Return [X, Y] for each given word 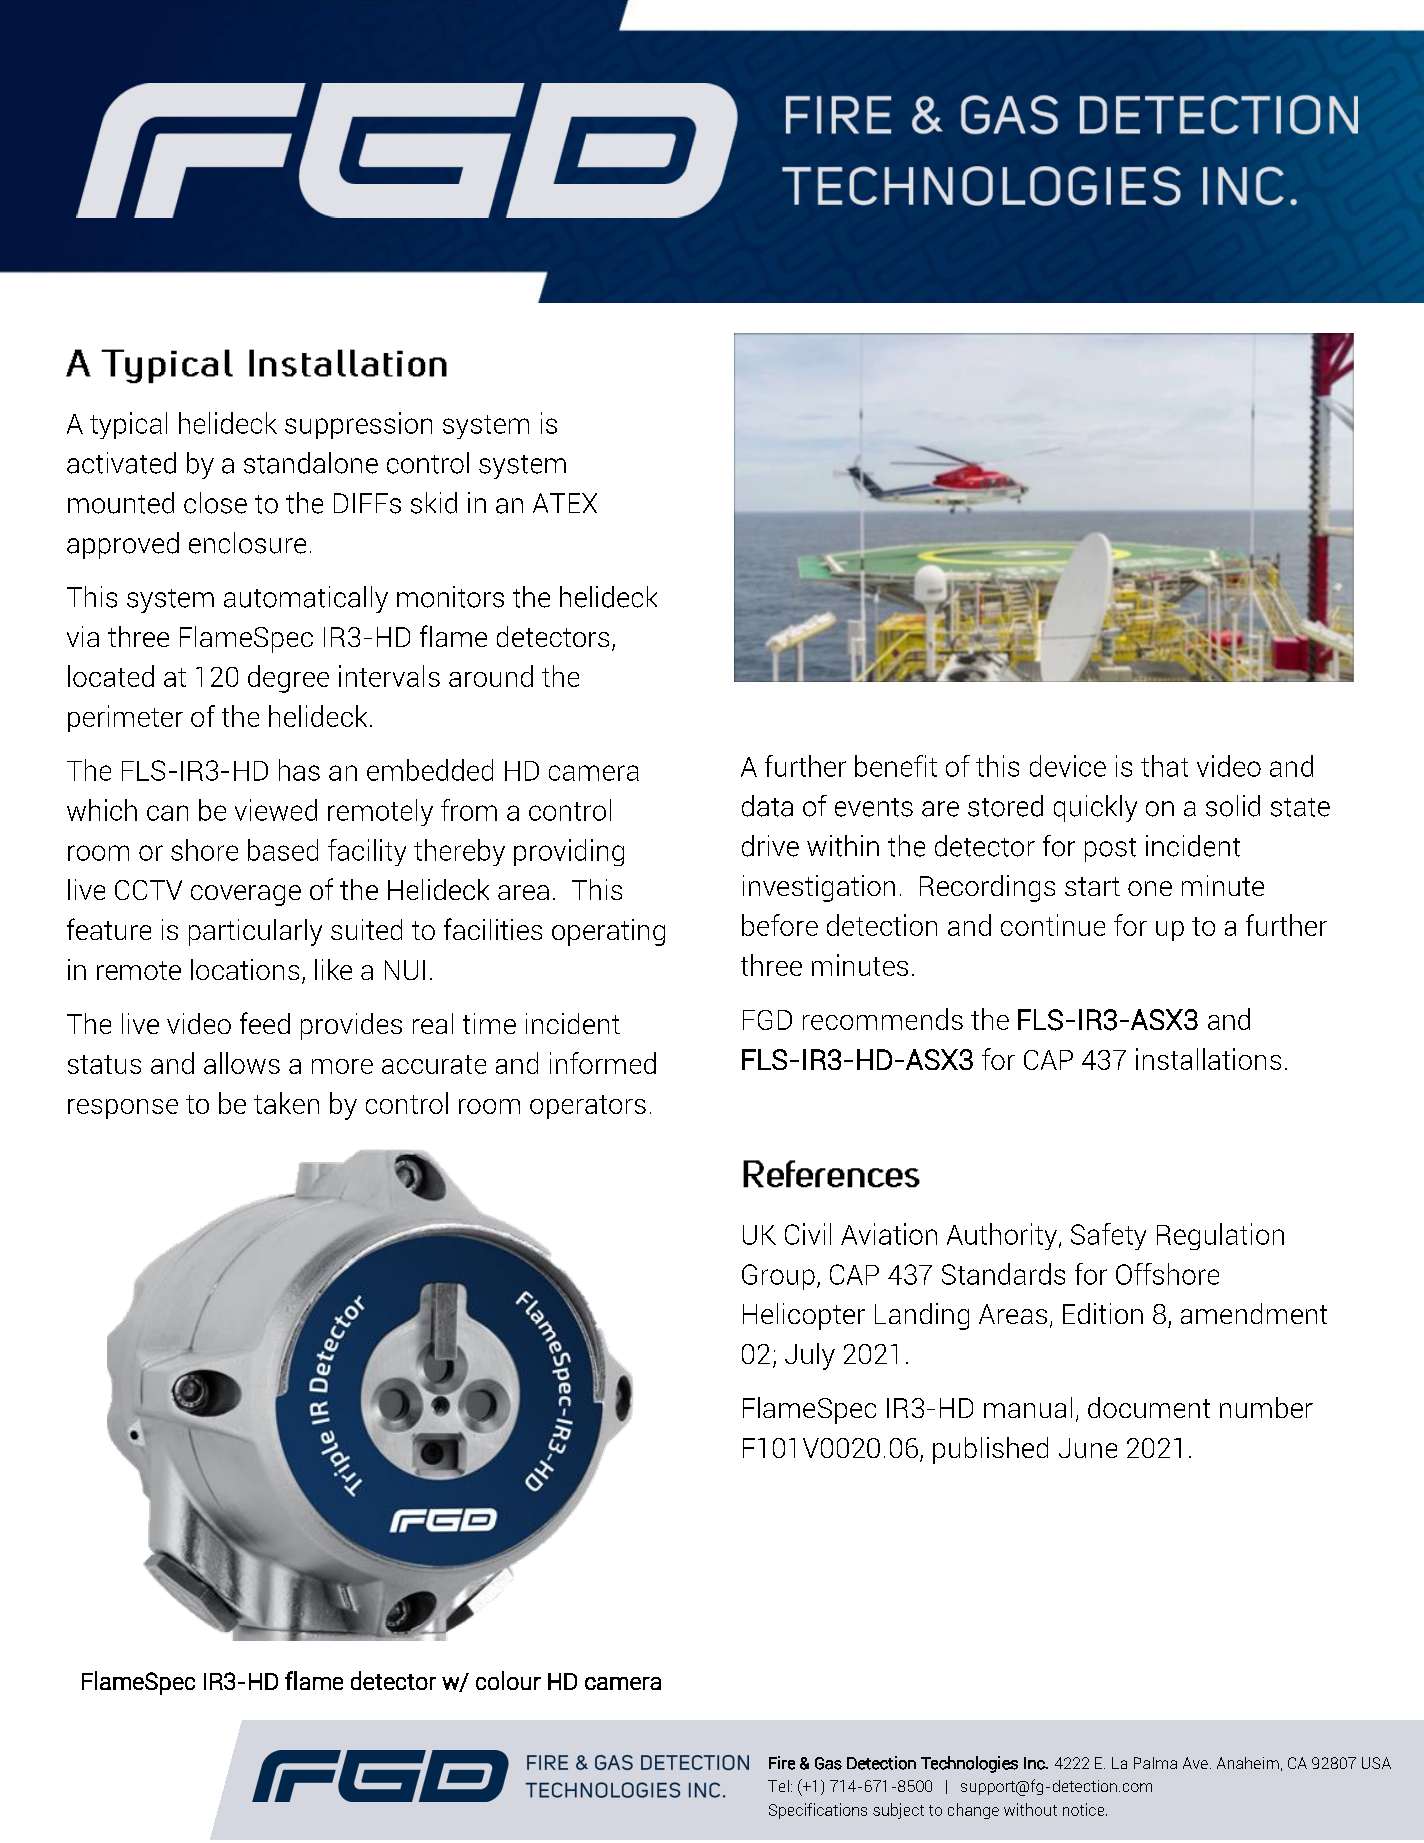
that [1164, 766]
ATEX [565, 503]
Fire [782, 1763]
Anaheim [1248, 1763]
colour [508, 1680]
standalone [311, 463]
